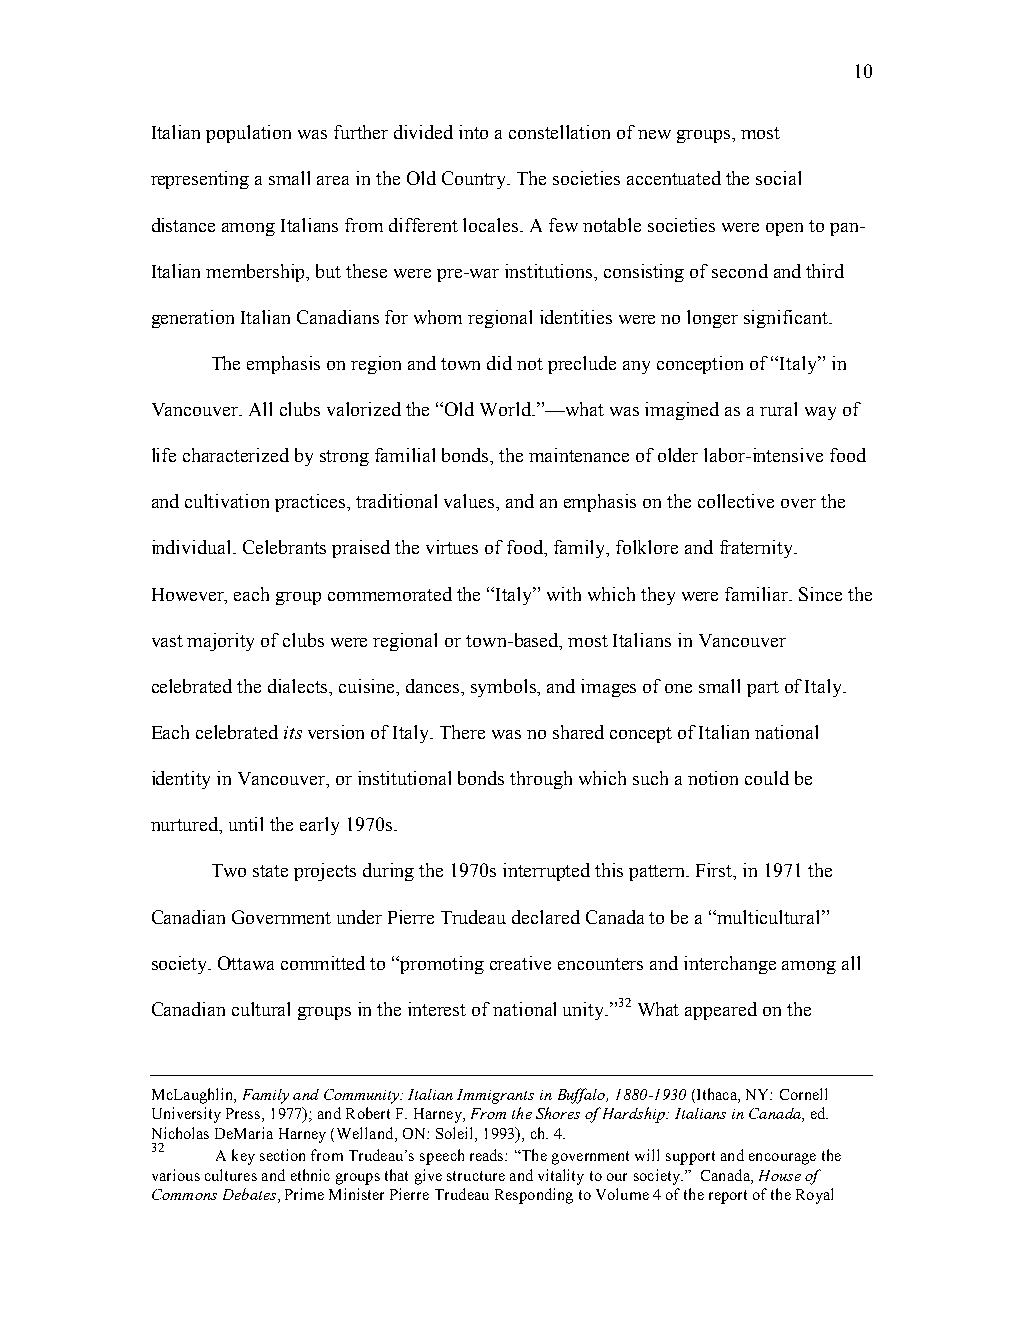  What do you see at coordinates (763, 689) in the image?
I see `part` at bounding box center [763, 689].
